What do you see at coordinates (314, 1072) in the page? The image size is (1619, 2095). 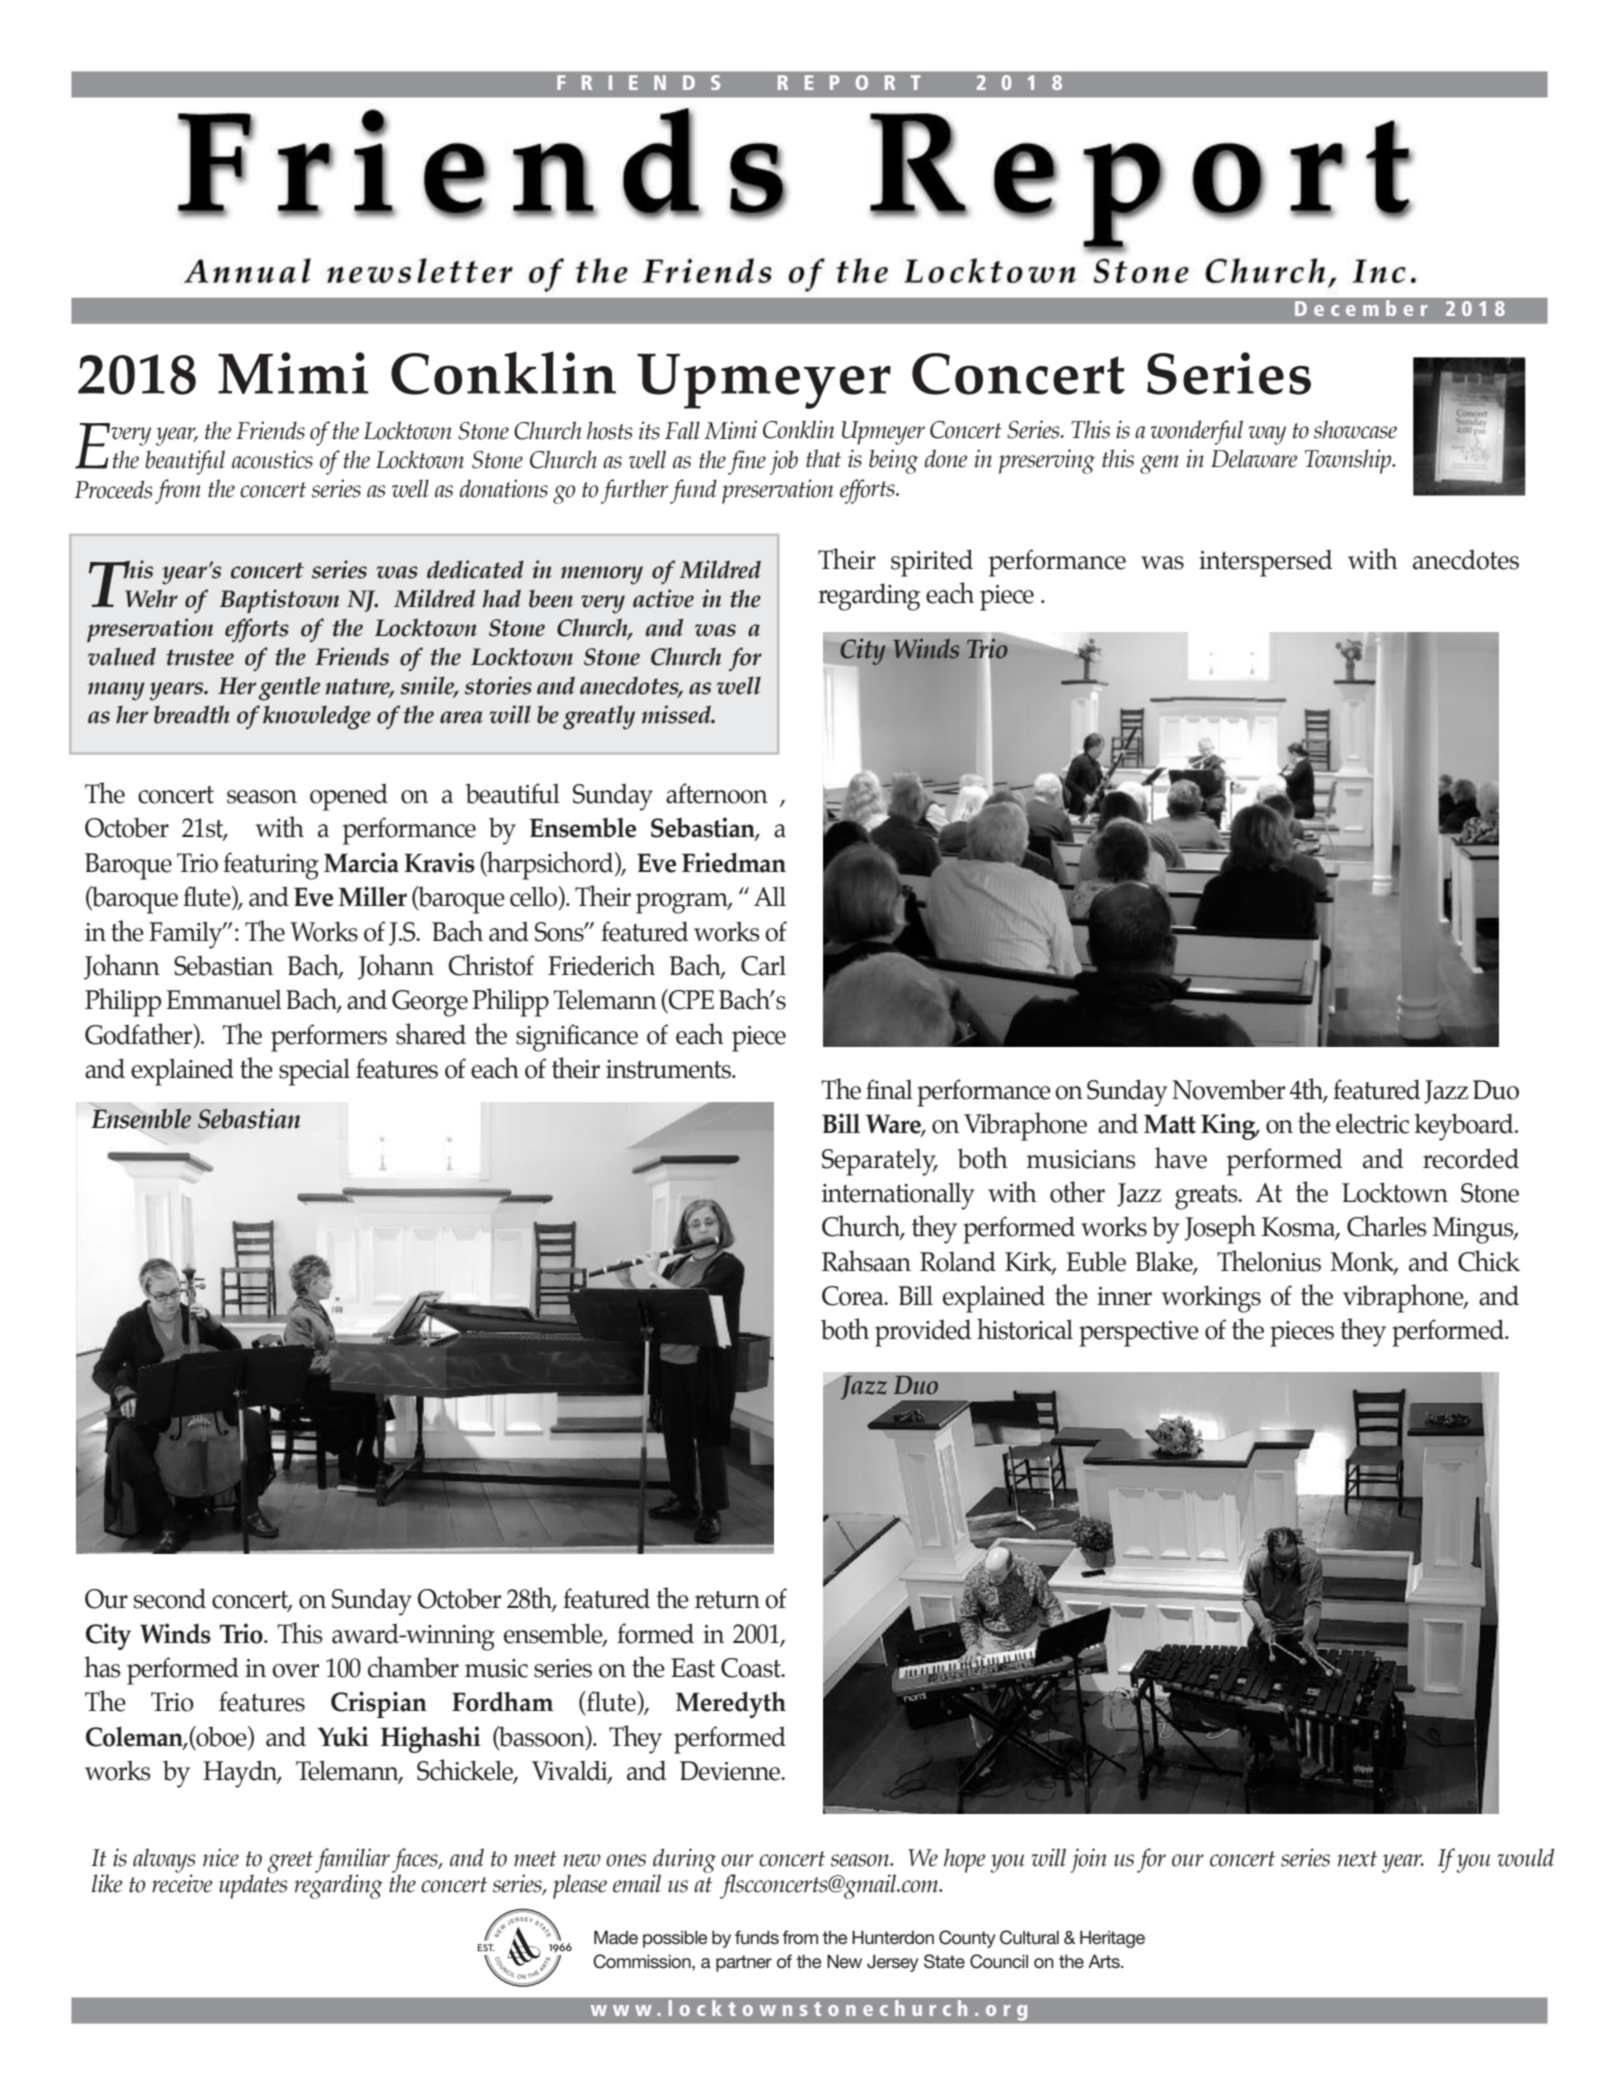 I see `special` at bounding box center [314, 1072].
